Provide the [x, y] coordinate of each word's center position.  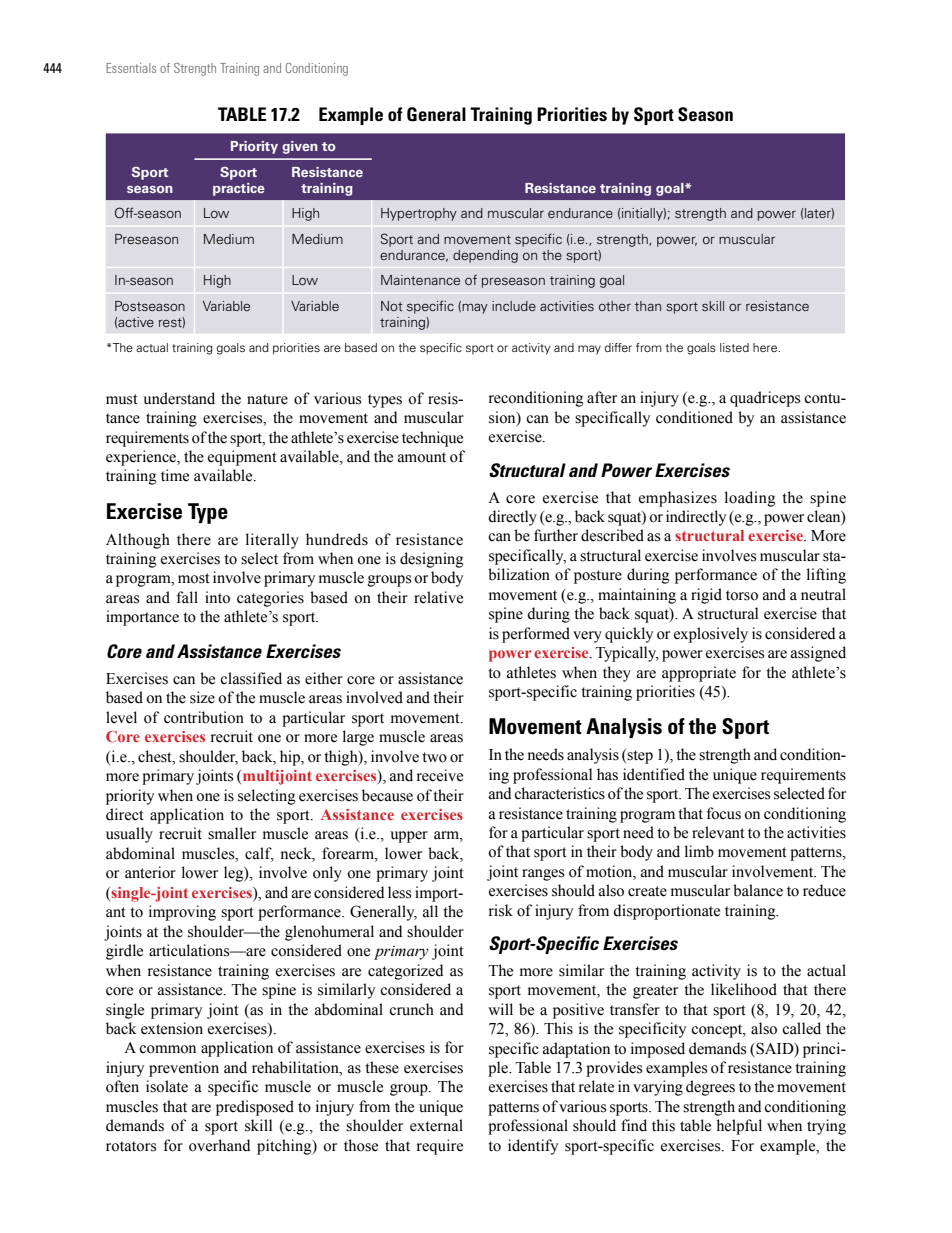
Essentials [131, 68]
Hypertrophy [419, 214]
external [436, 1125]
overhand [219, 1145]
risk [501, 910]
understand [179, 398]
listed [734, 347]
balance [758, 890]
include [514, 306]
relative [438, 597]
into [217, 597]
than [648, 306]
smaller [232, 833]
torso [742, 595]
